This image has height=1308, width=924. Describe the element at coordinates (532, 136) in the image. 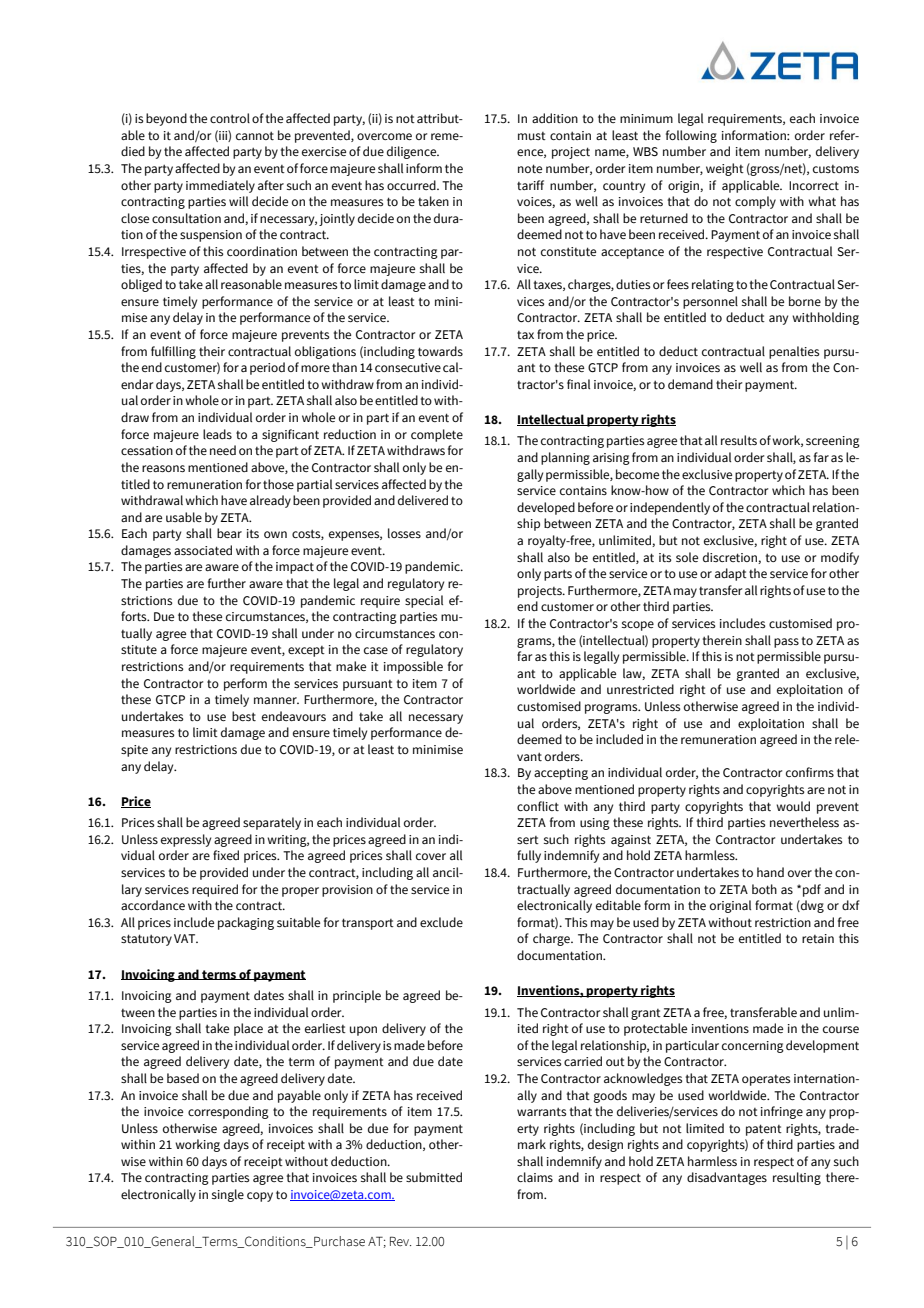

I see `must` at that location.
